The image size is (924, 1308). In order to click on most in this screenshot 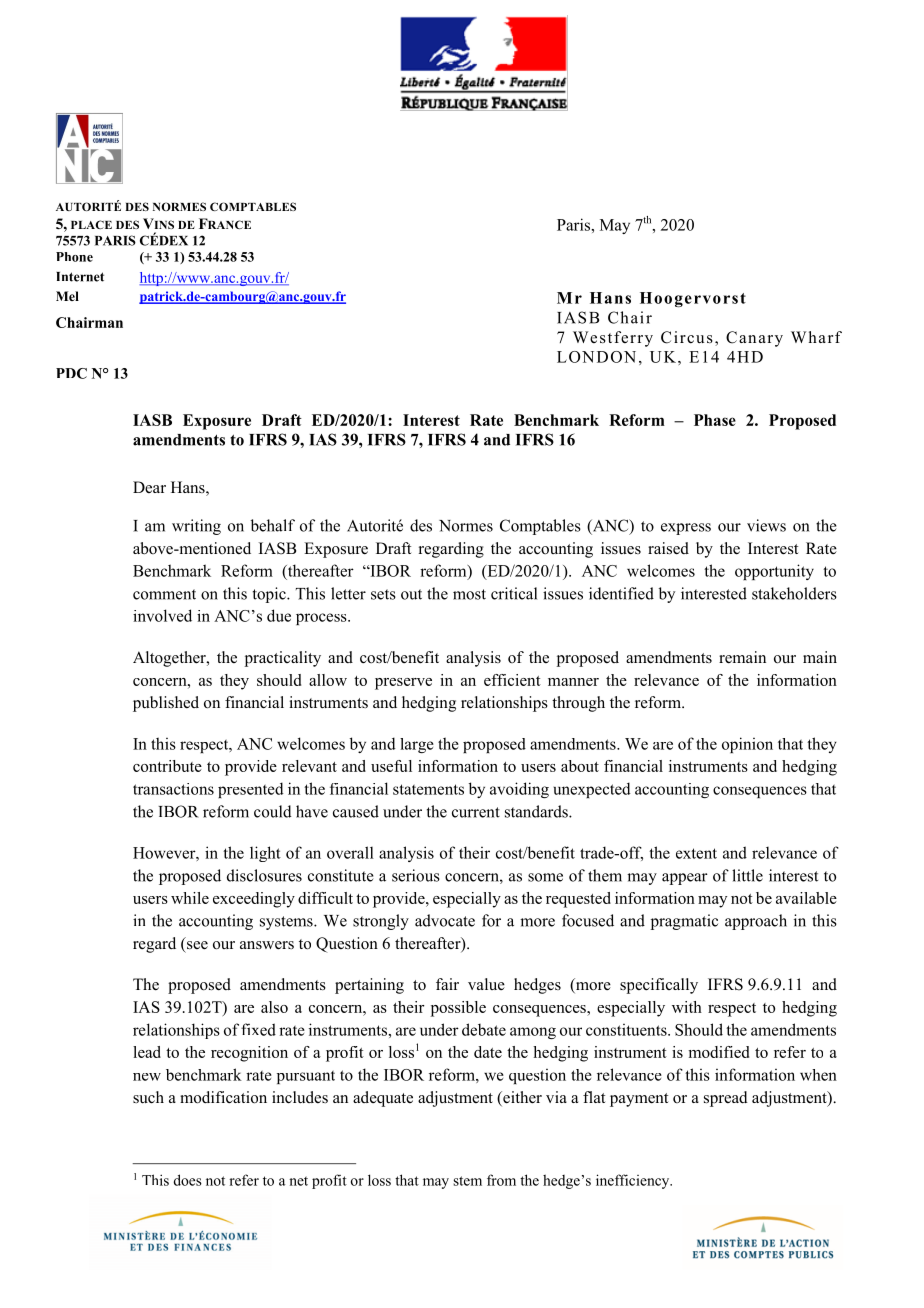, I will do `click(469, 594)`.
